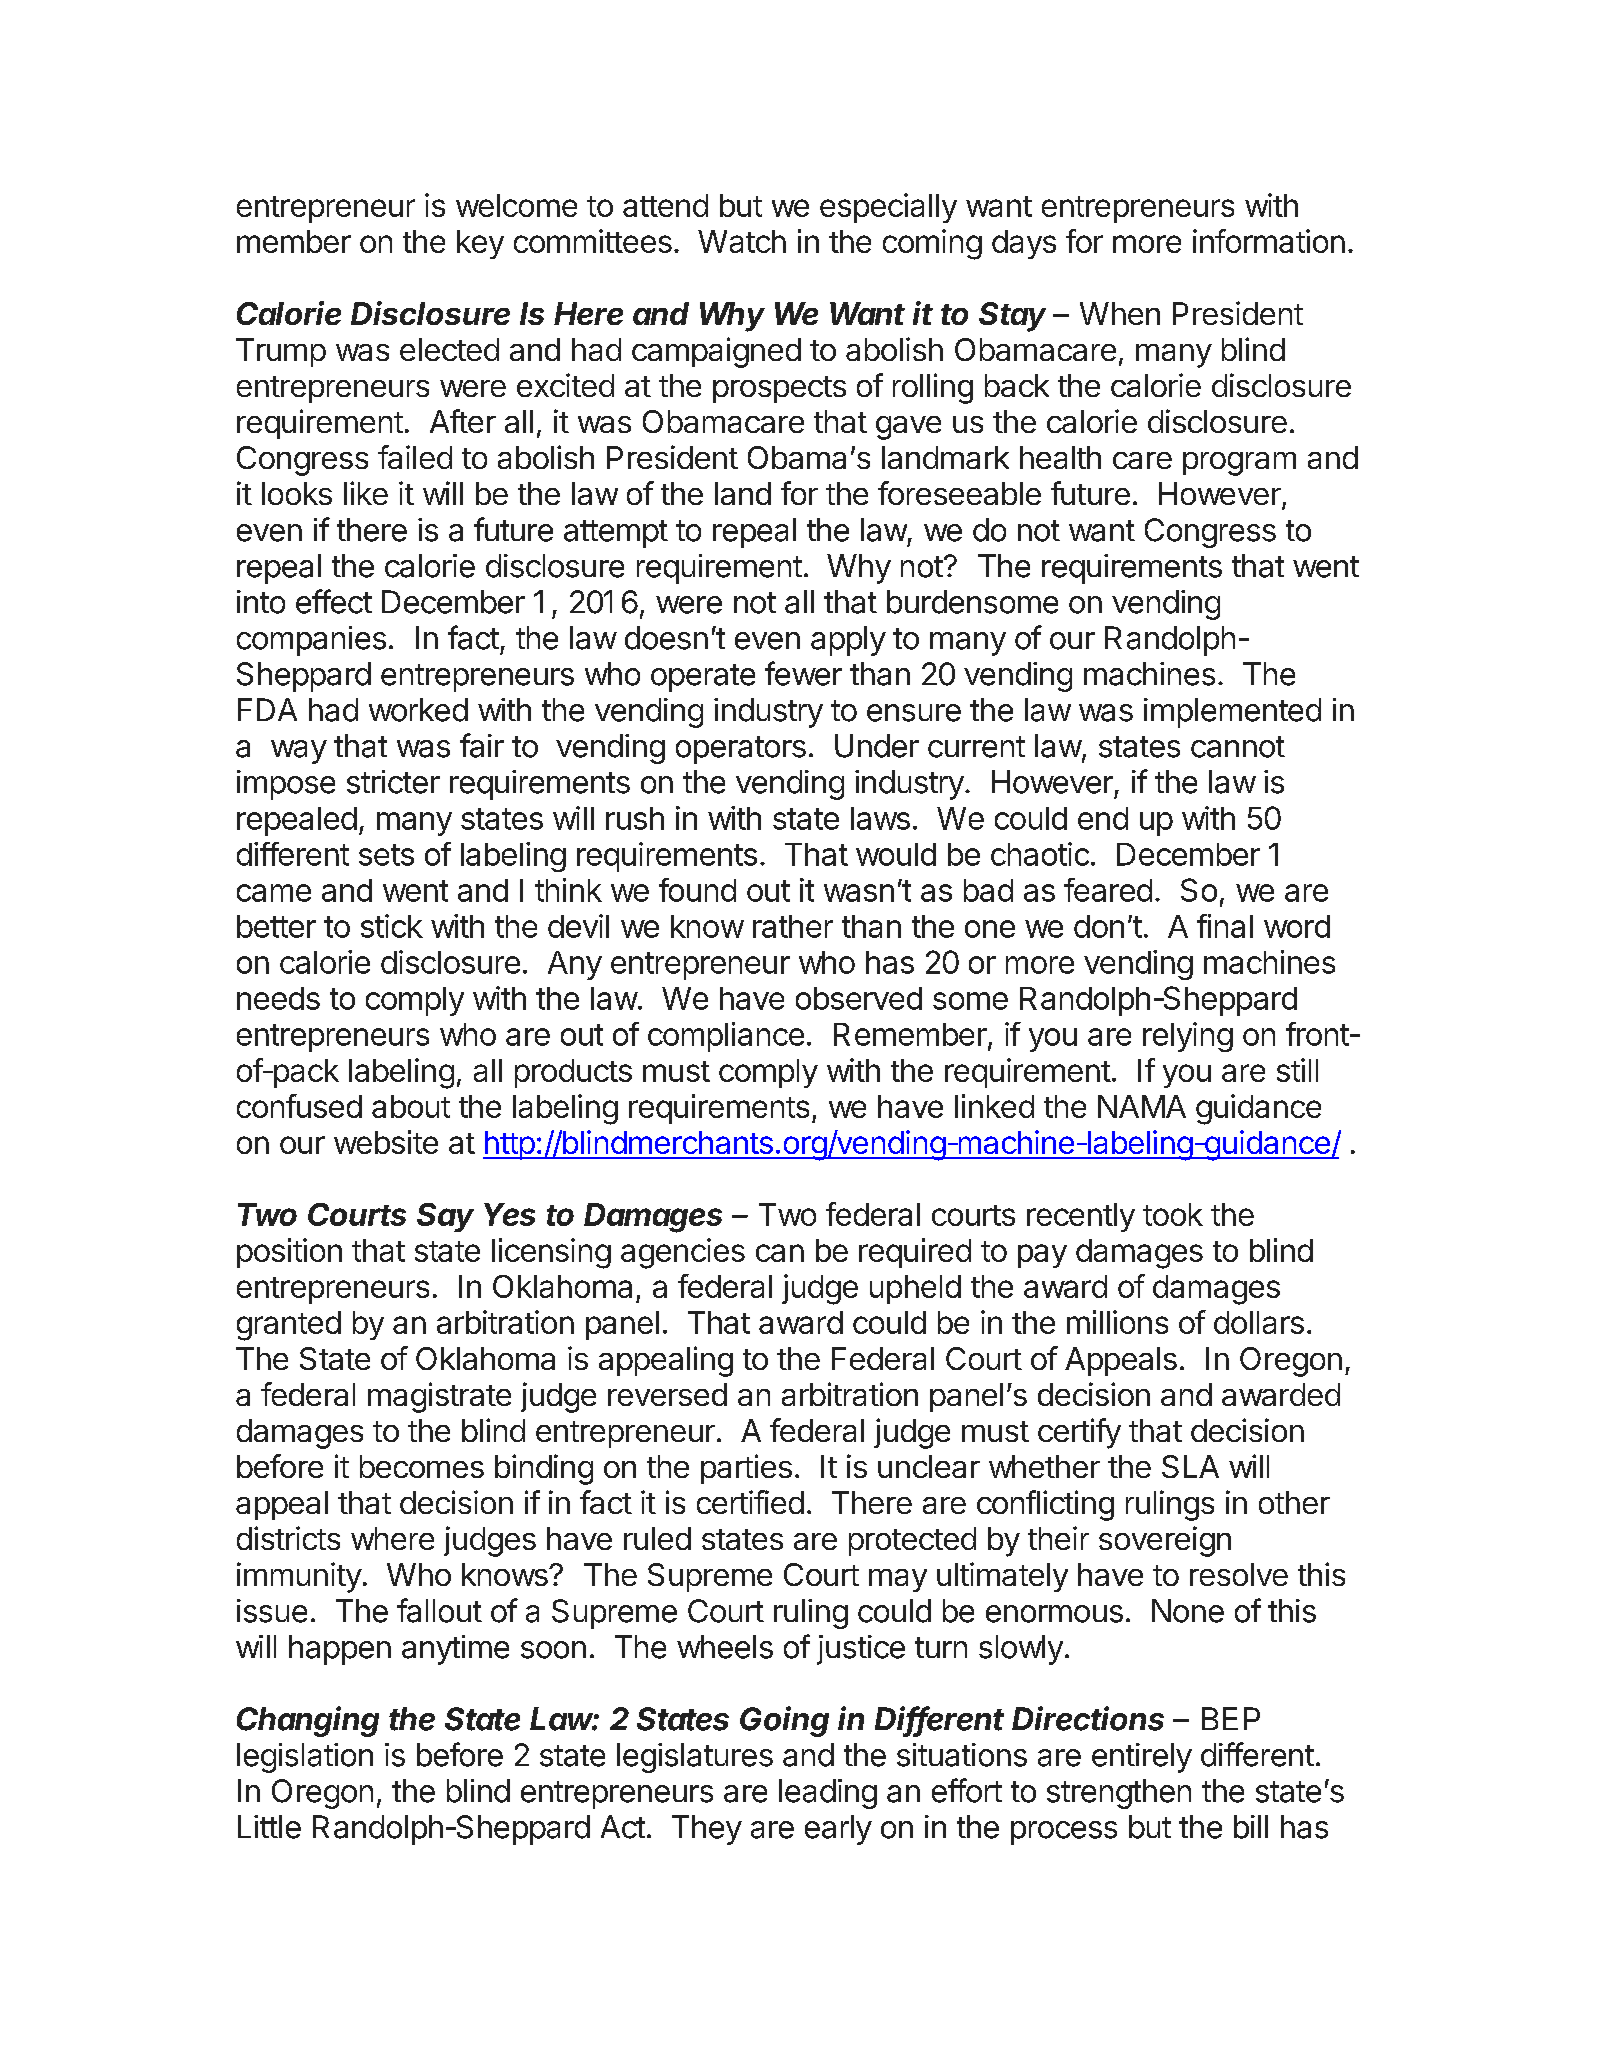  What do you see at coordinates (305, 1758) in the screenshot?
I see `legislation` at bounding box center [305, 1758].
